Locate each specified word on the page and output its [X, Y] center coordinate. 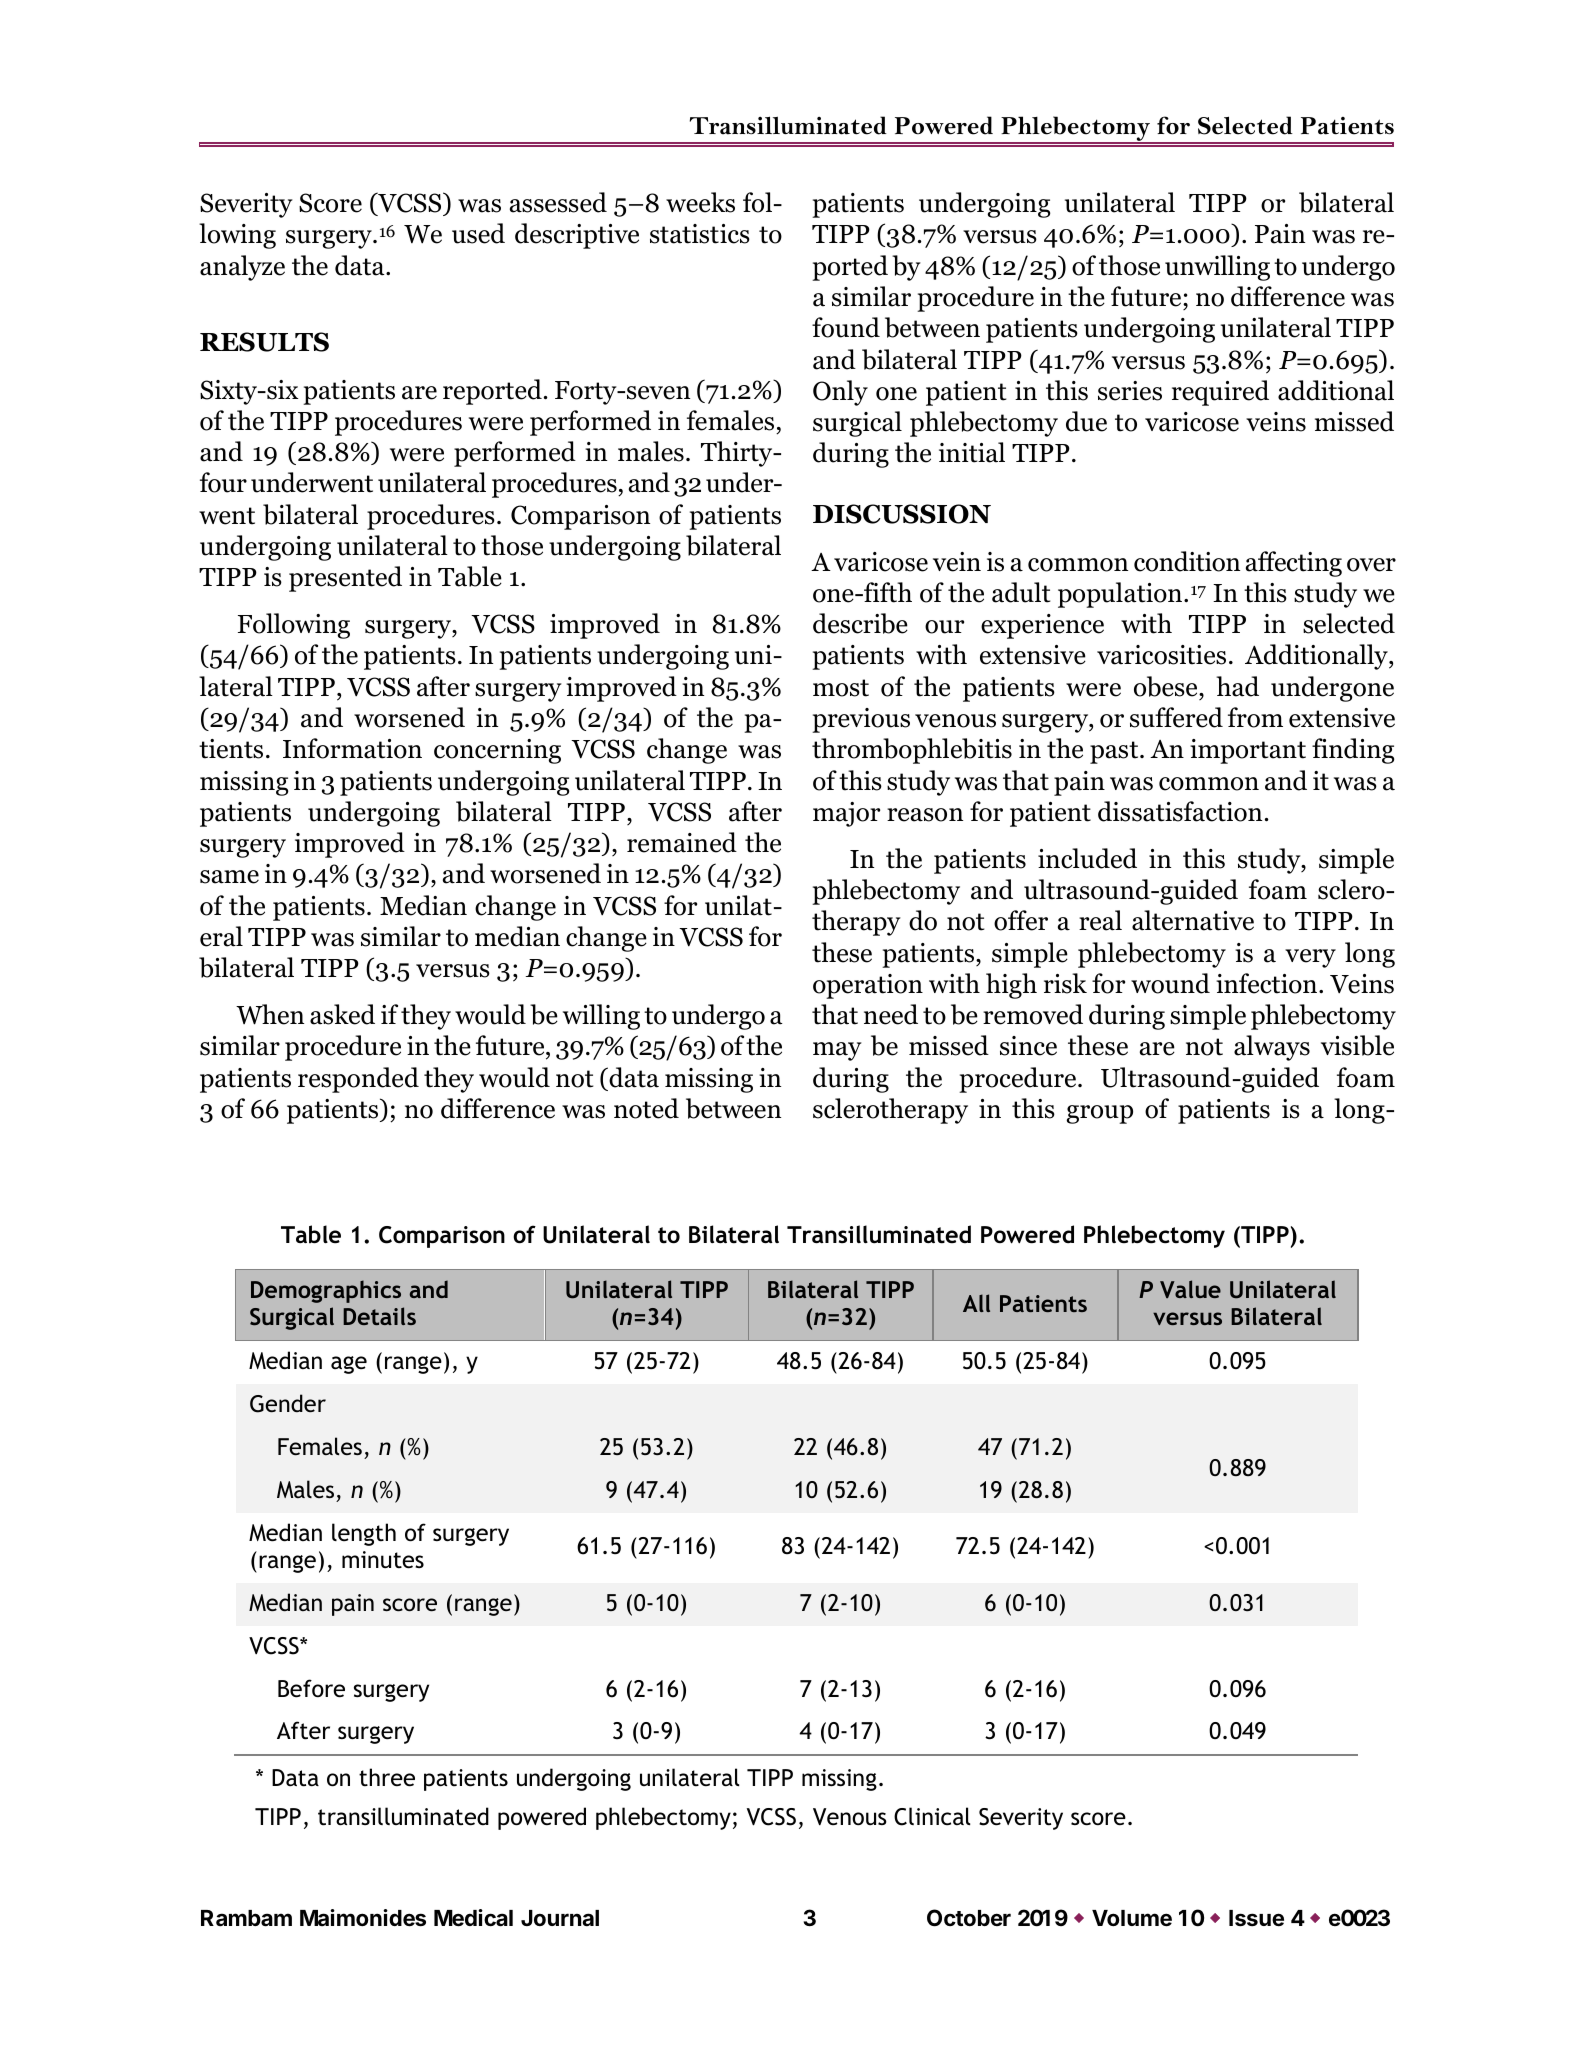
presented [345, 579]
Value [1190, 1289]
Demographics [326, 1291]
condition [1187, 561]
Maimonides [363, 1918]
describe [860, 623]
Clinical [932, 1816]
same [229, 877]
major [846, 814]
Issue [1256, 1918]
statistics [700, 234]
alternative [1193, 920]
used [478, 233]
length [364, 1534]
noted [646, 1108]
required [1220, 393]
